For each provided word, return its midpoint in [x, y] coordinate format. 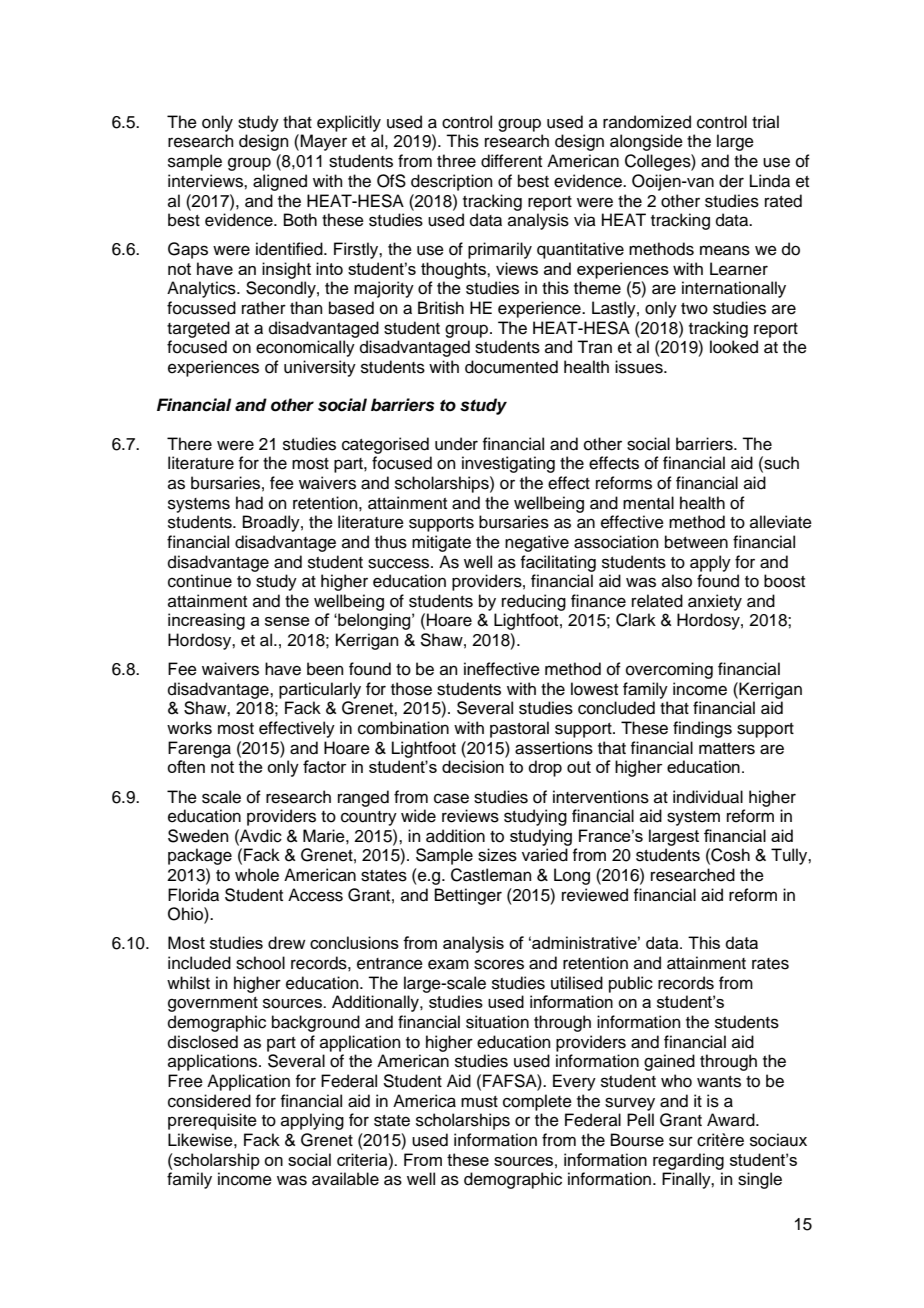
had [249, 503]
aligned [280, 182]
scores [499, 964]
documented [511, 367]
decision [473, 766]
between [696, 542]
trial [765, 121]
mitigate [441, 543]
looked [734, 347]
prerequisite [212, 1121]
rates [770, 964]
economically [305, 348]
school [260, 963]
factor [325, 766]
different [511, 161]
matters [727, 749]
